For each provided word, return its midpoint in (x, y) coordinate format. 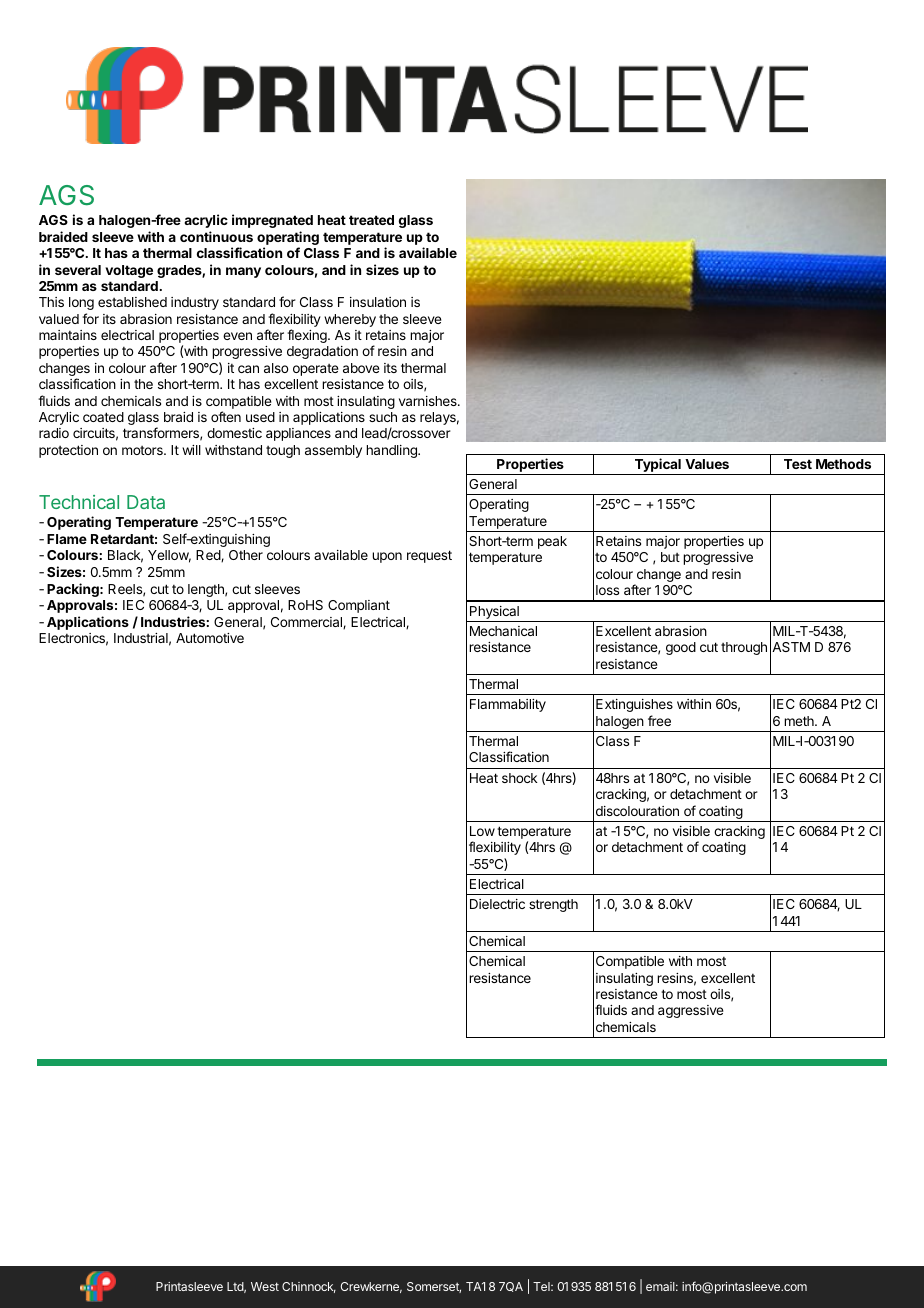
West (265, 1286)
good (681, 648)
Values (707, 464)
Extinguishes (634, 705)
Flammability (508, 705)
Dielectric (497, 904)
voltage (129, 271)
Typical (657, 466)
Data (146, 502)
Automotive (210, 638)
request (429, 556)
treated (371, 220)
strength (553, 905)
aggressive (691, 1011)
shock (520, 778)
